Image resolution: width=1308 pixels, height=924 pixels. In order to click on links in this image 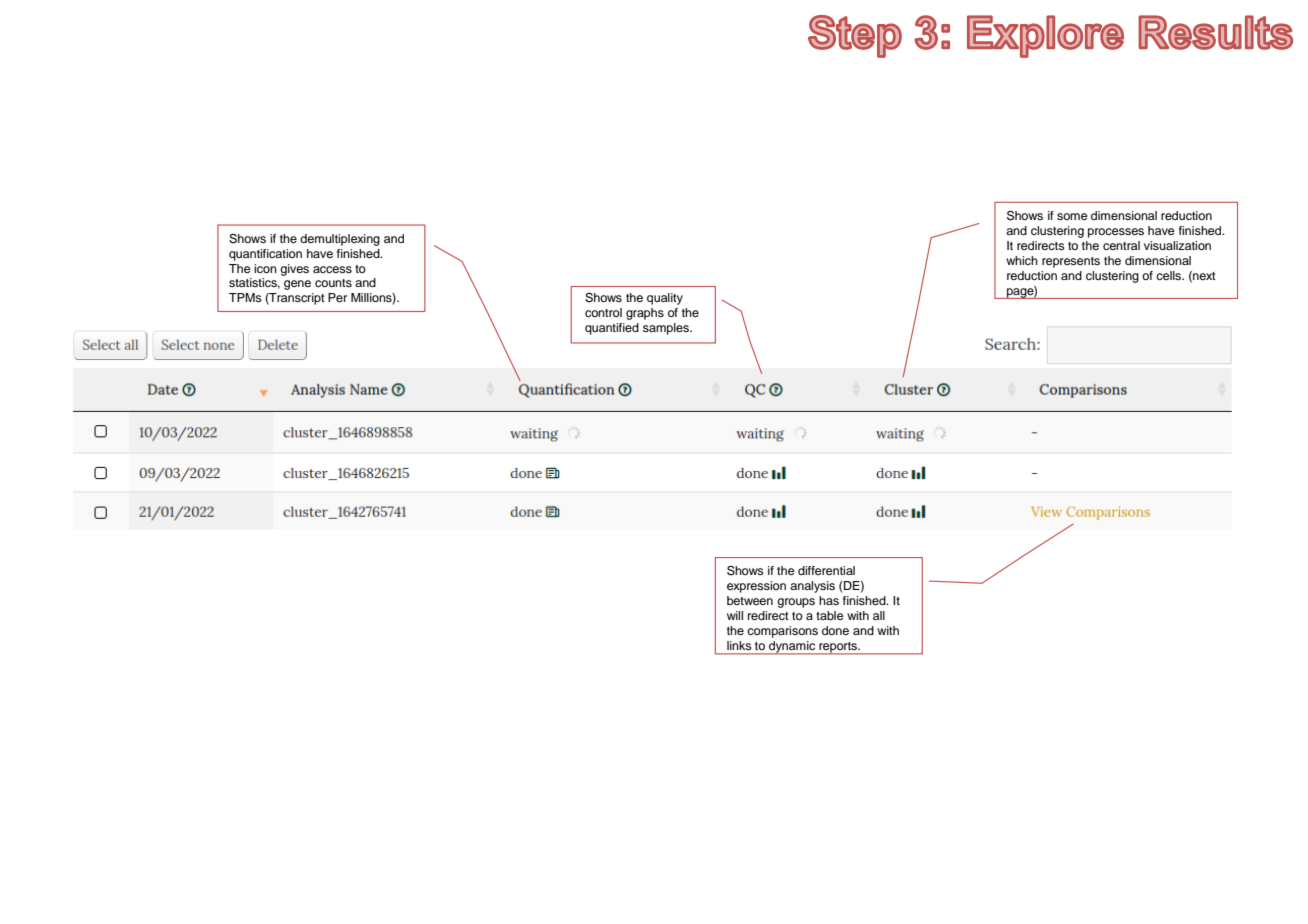, I will do `click(739, 645)`.
